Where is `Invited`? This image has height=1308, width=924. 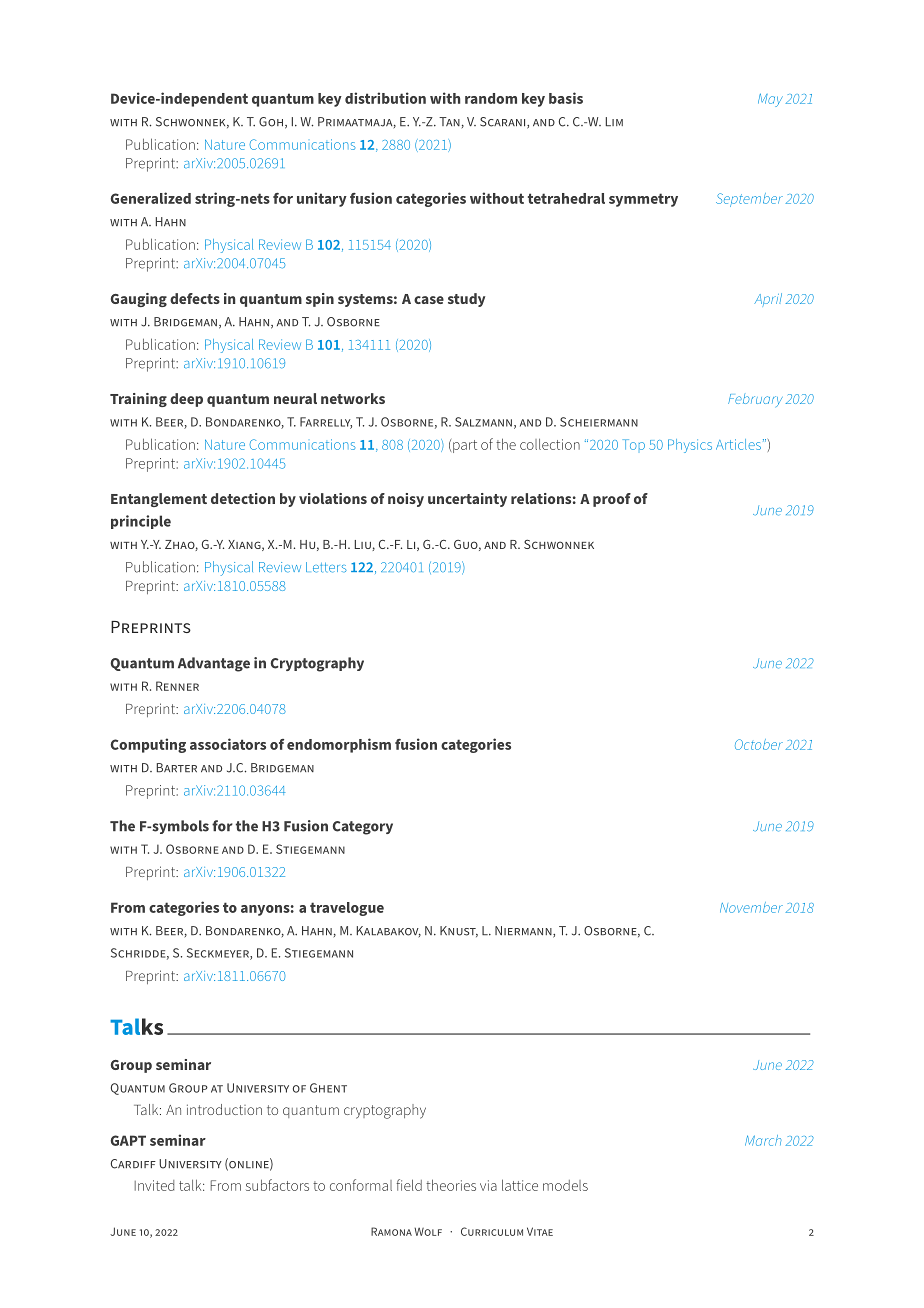 Invited is located at coordinates (154, 1185).
